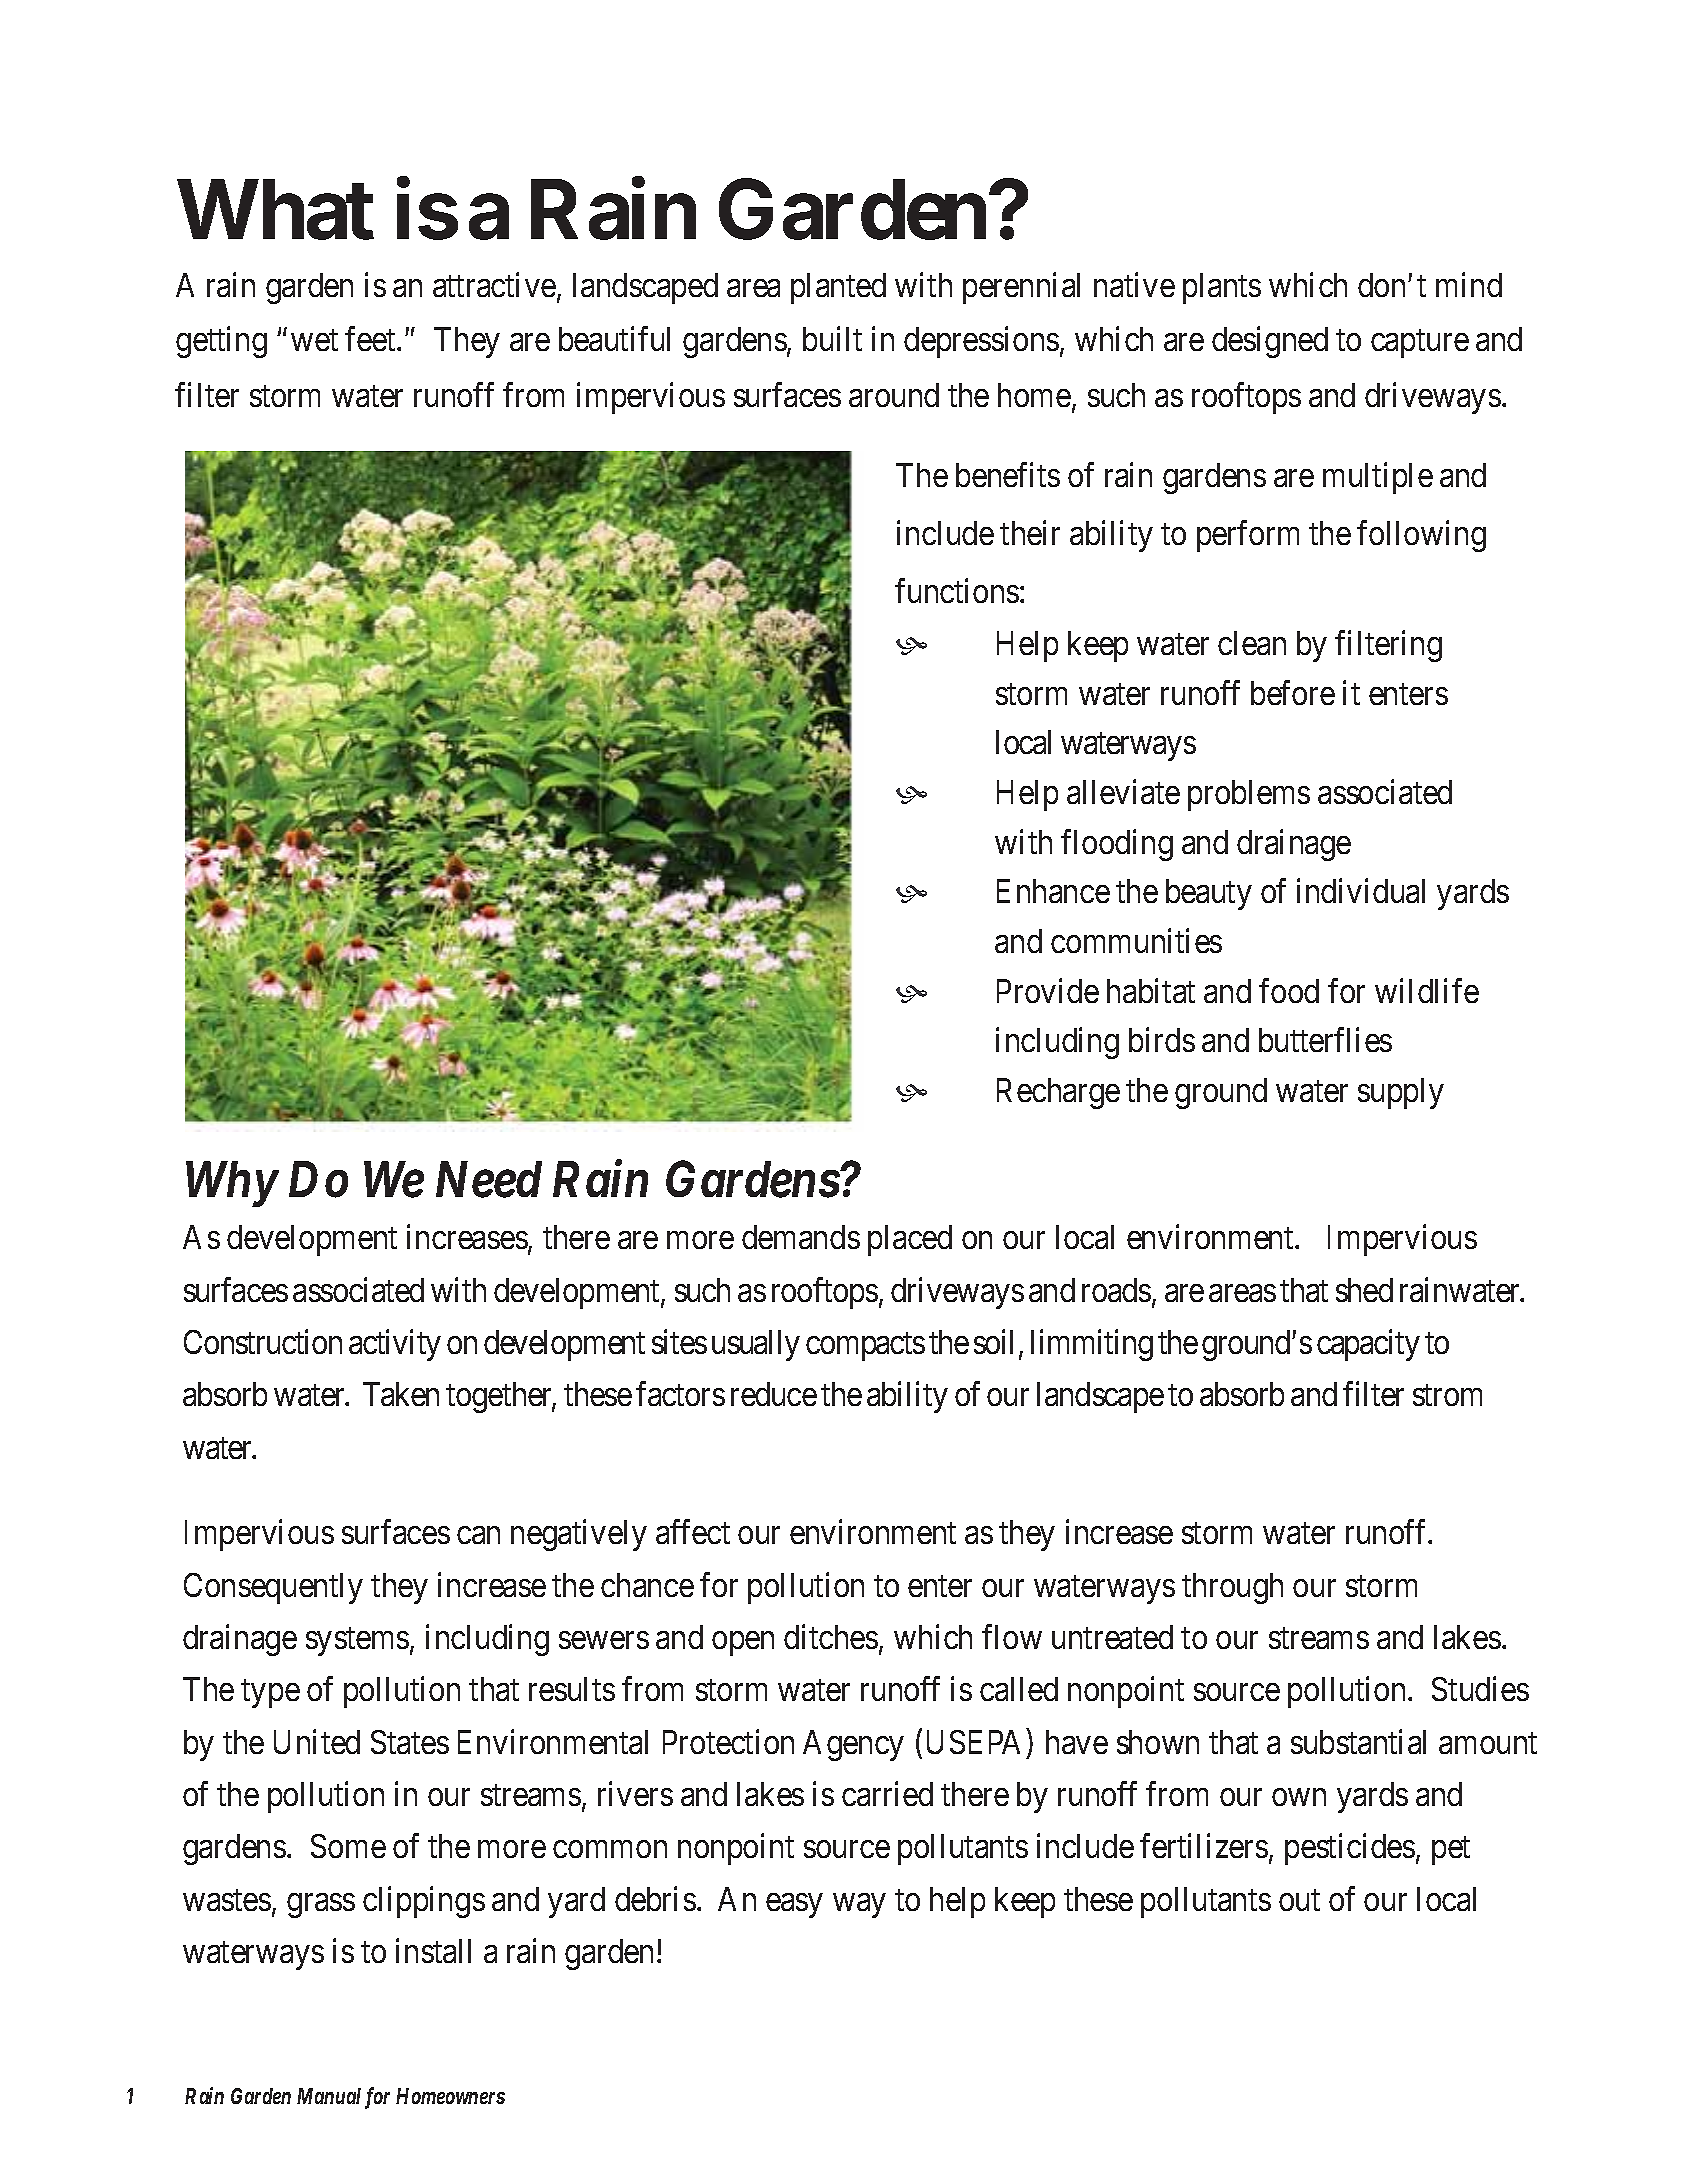  Describe the element at coordinates (329, 2096) in the screenshot. I see `Manual` at that location.
